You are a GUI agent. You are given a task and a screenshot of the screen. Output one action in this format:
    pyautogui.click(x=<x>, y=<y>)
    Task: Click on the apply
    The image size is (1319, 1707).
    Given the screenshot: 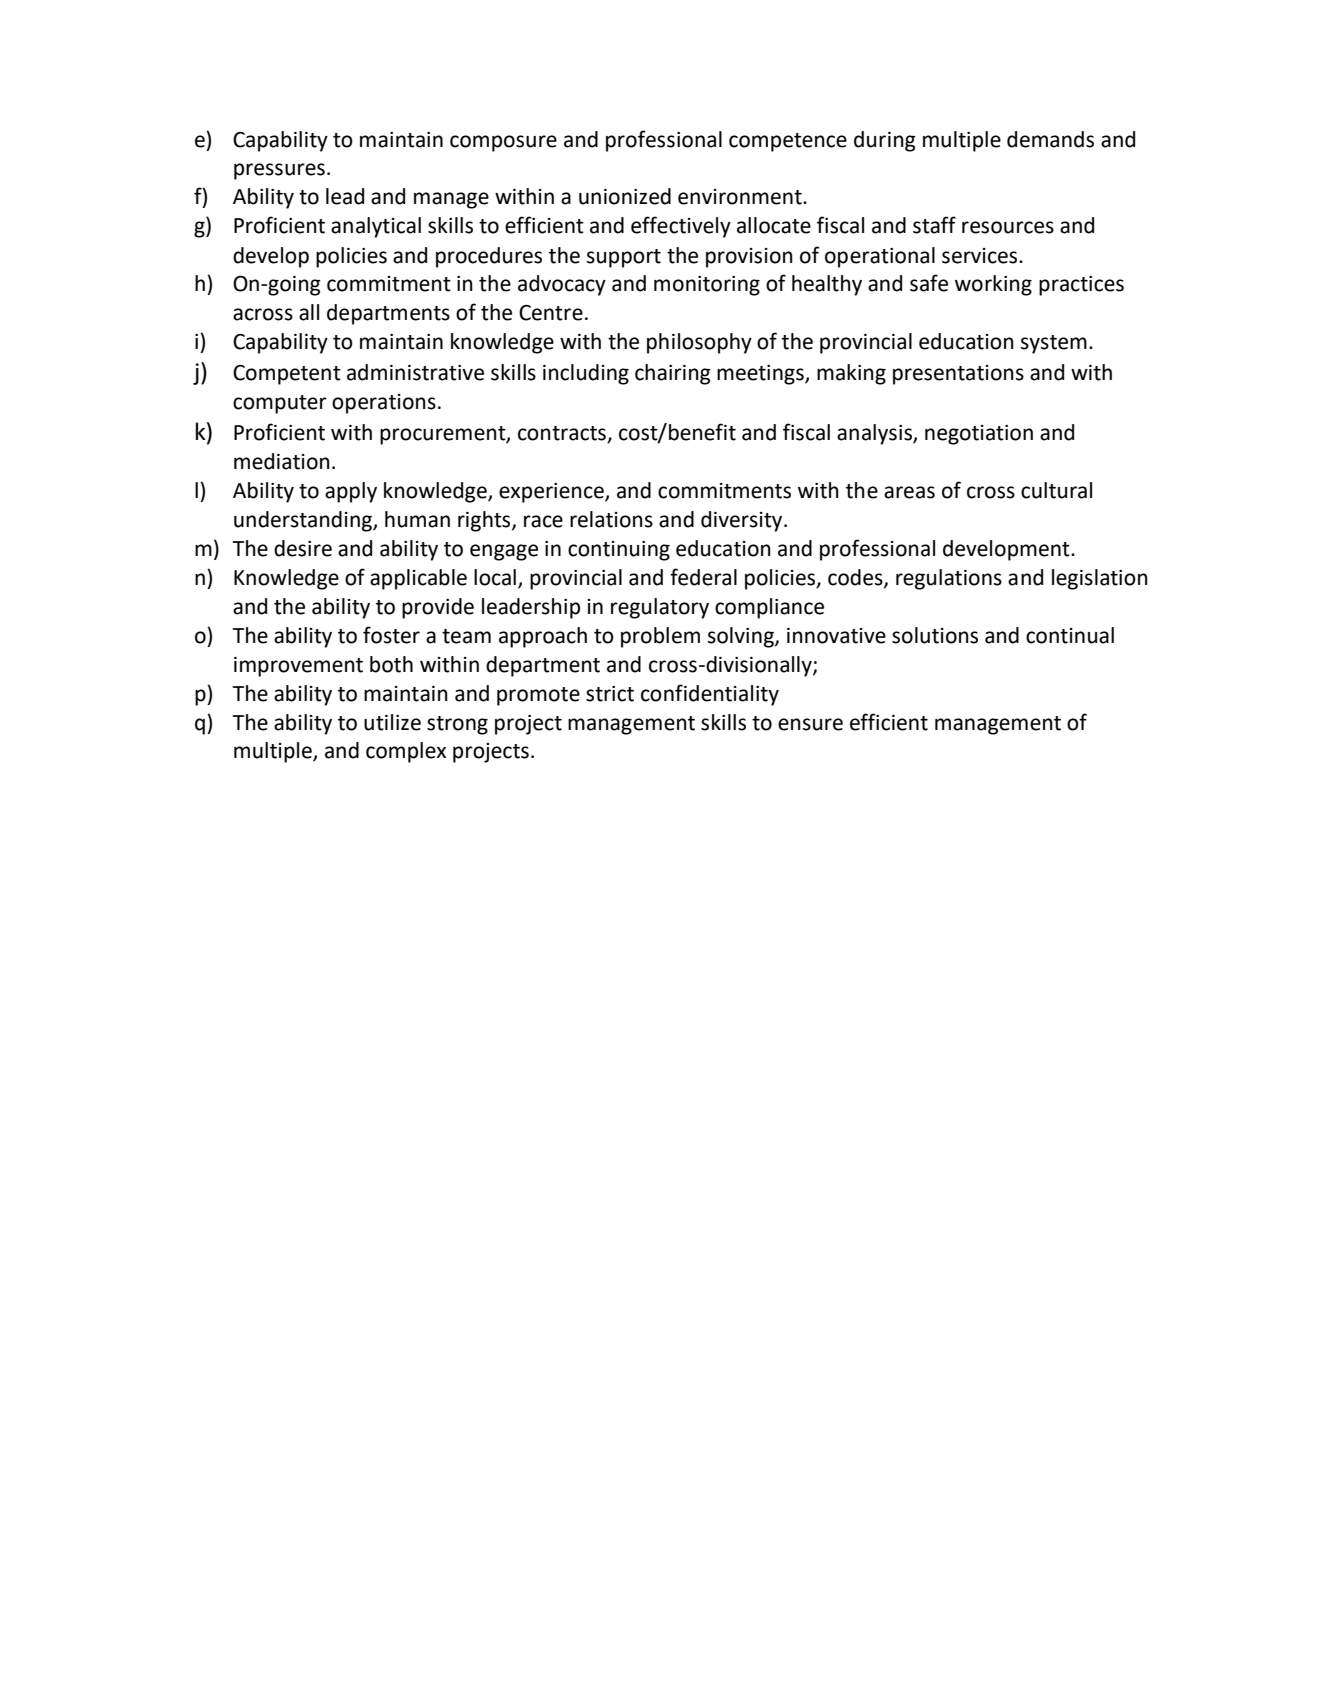 What is the action you would take?
    pyautogui.click(x=351, y=492)
